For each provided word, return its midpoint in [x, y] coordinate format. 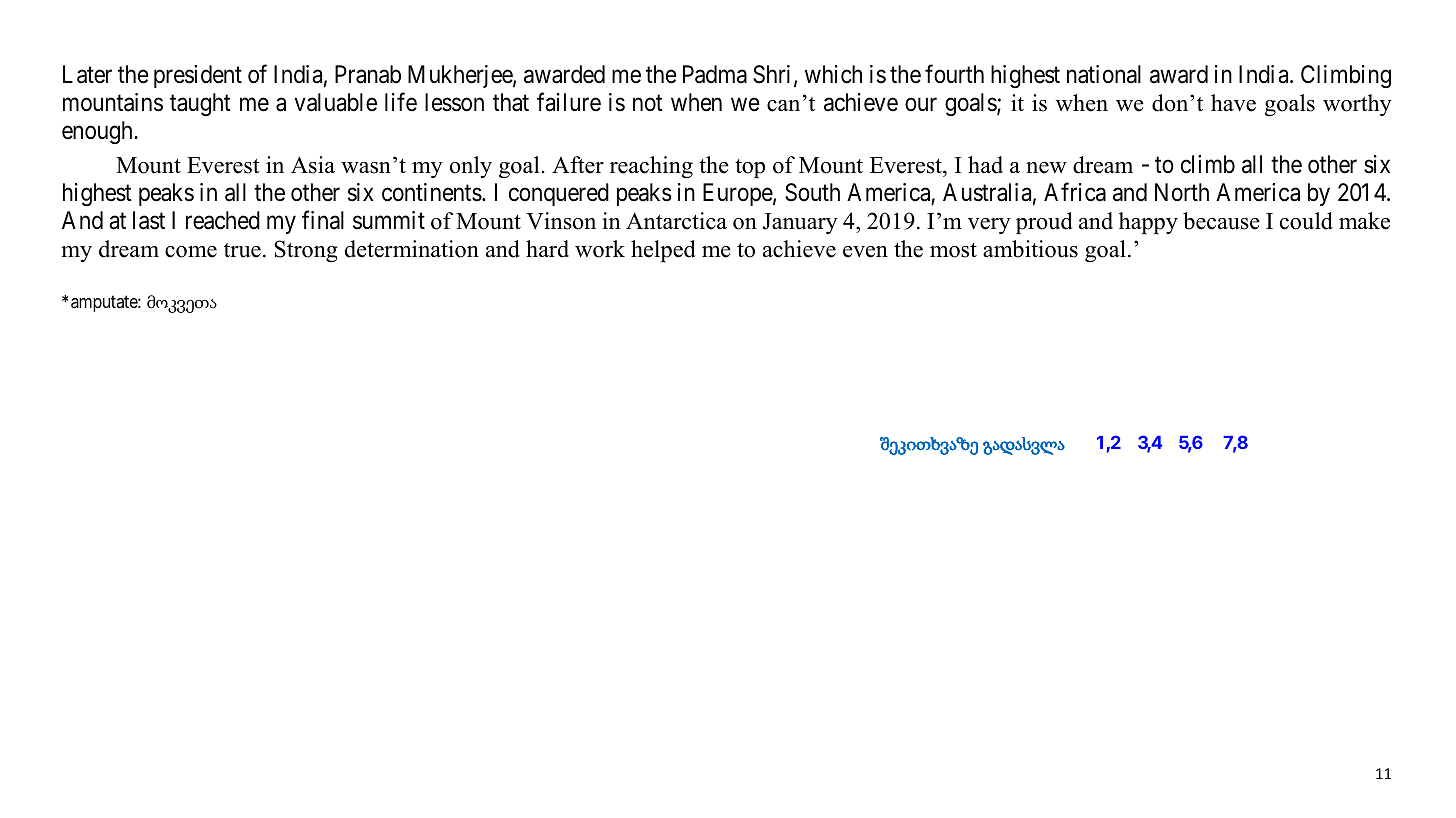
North [1182, 192]
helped [663, 251]
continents [432, 192]
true [242, 250]
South [812, 192]
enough [98, 132]
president [198, 76]
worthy [1357, 105]
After [578, 165]
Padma [715, 74]
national [1104, 74]
